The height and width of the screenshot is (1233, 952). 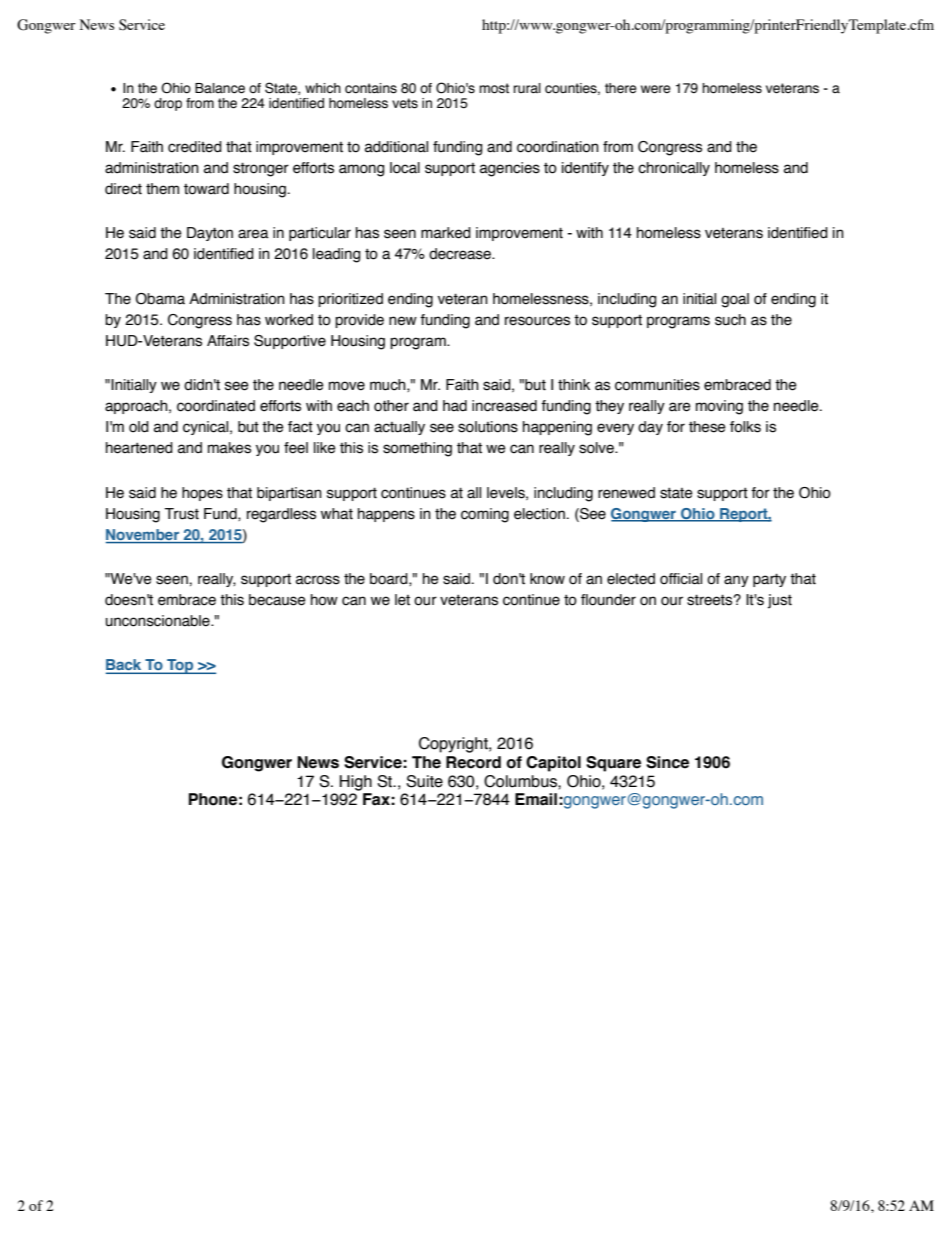 What do you see at coordinates (168, 104) in the screenshot?
I see `drop` at bounding box center [168, 104].
